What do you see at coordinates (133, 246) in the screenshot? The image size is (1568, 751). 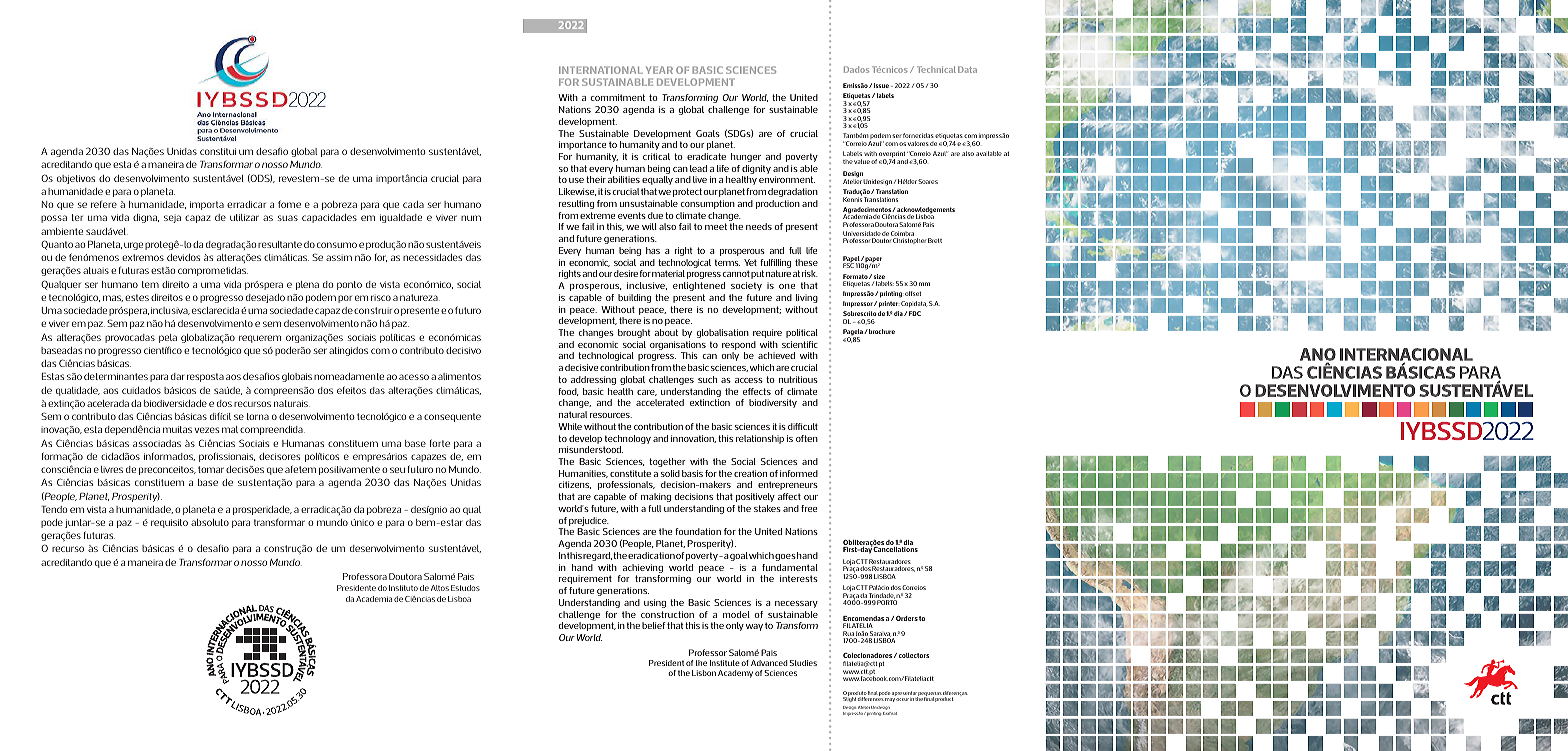 I see `urge` at bounding box center [133, 246].
